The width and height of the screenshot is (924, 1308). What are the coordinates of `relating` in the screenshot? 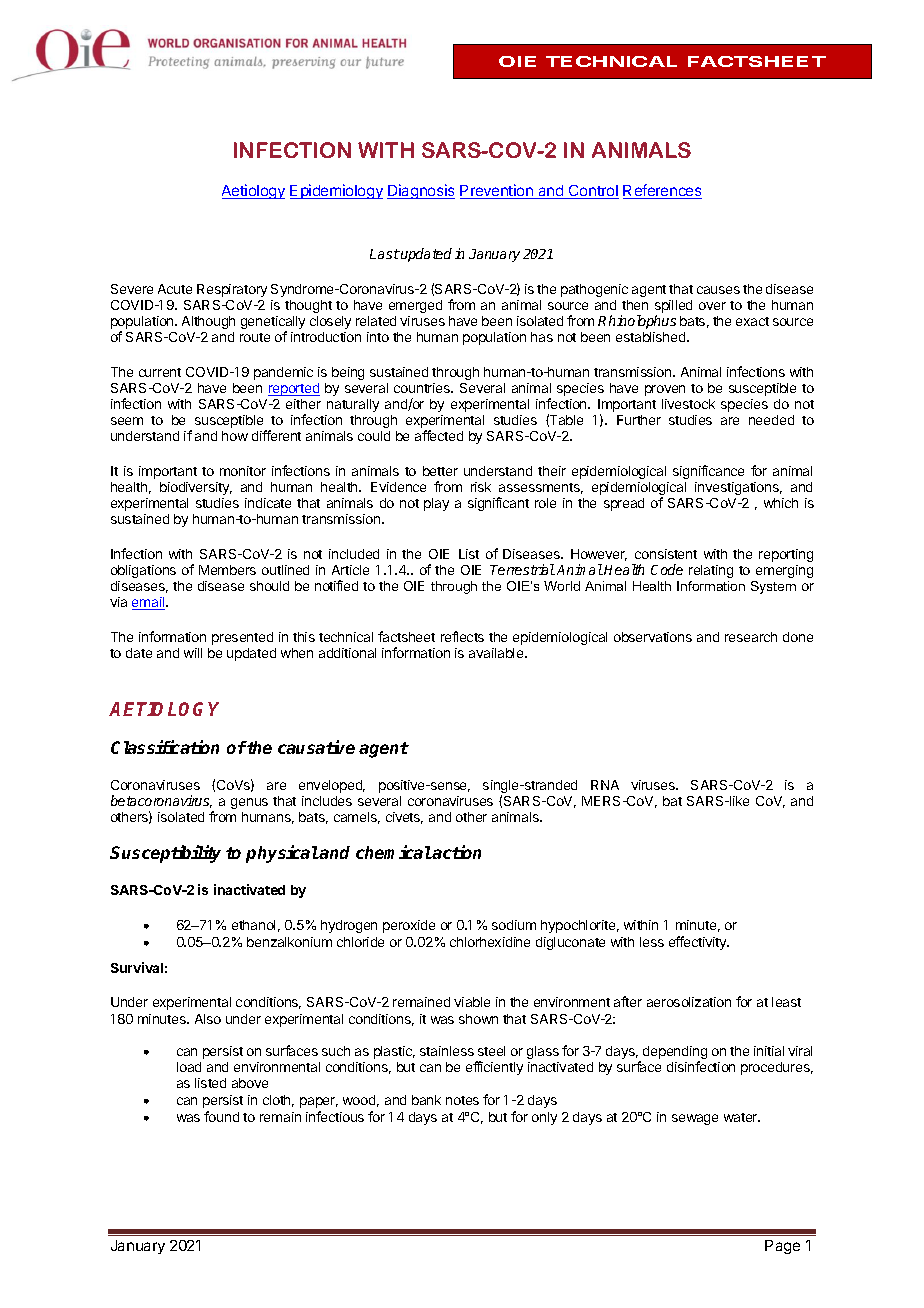 It's located at (711, 571).
